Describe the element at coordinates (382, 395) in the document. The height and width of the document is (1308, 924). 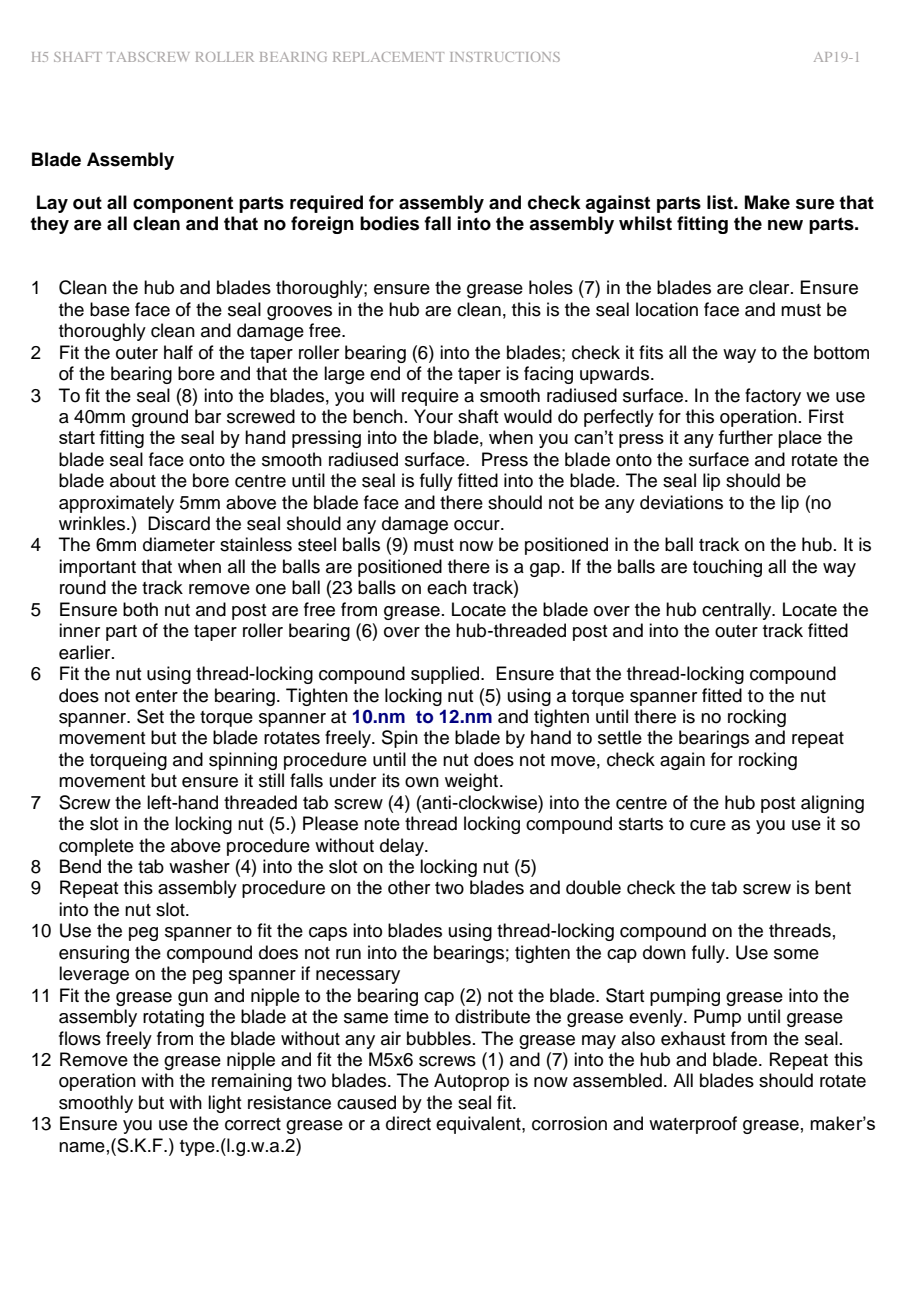
I see `will` at that location.
